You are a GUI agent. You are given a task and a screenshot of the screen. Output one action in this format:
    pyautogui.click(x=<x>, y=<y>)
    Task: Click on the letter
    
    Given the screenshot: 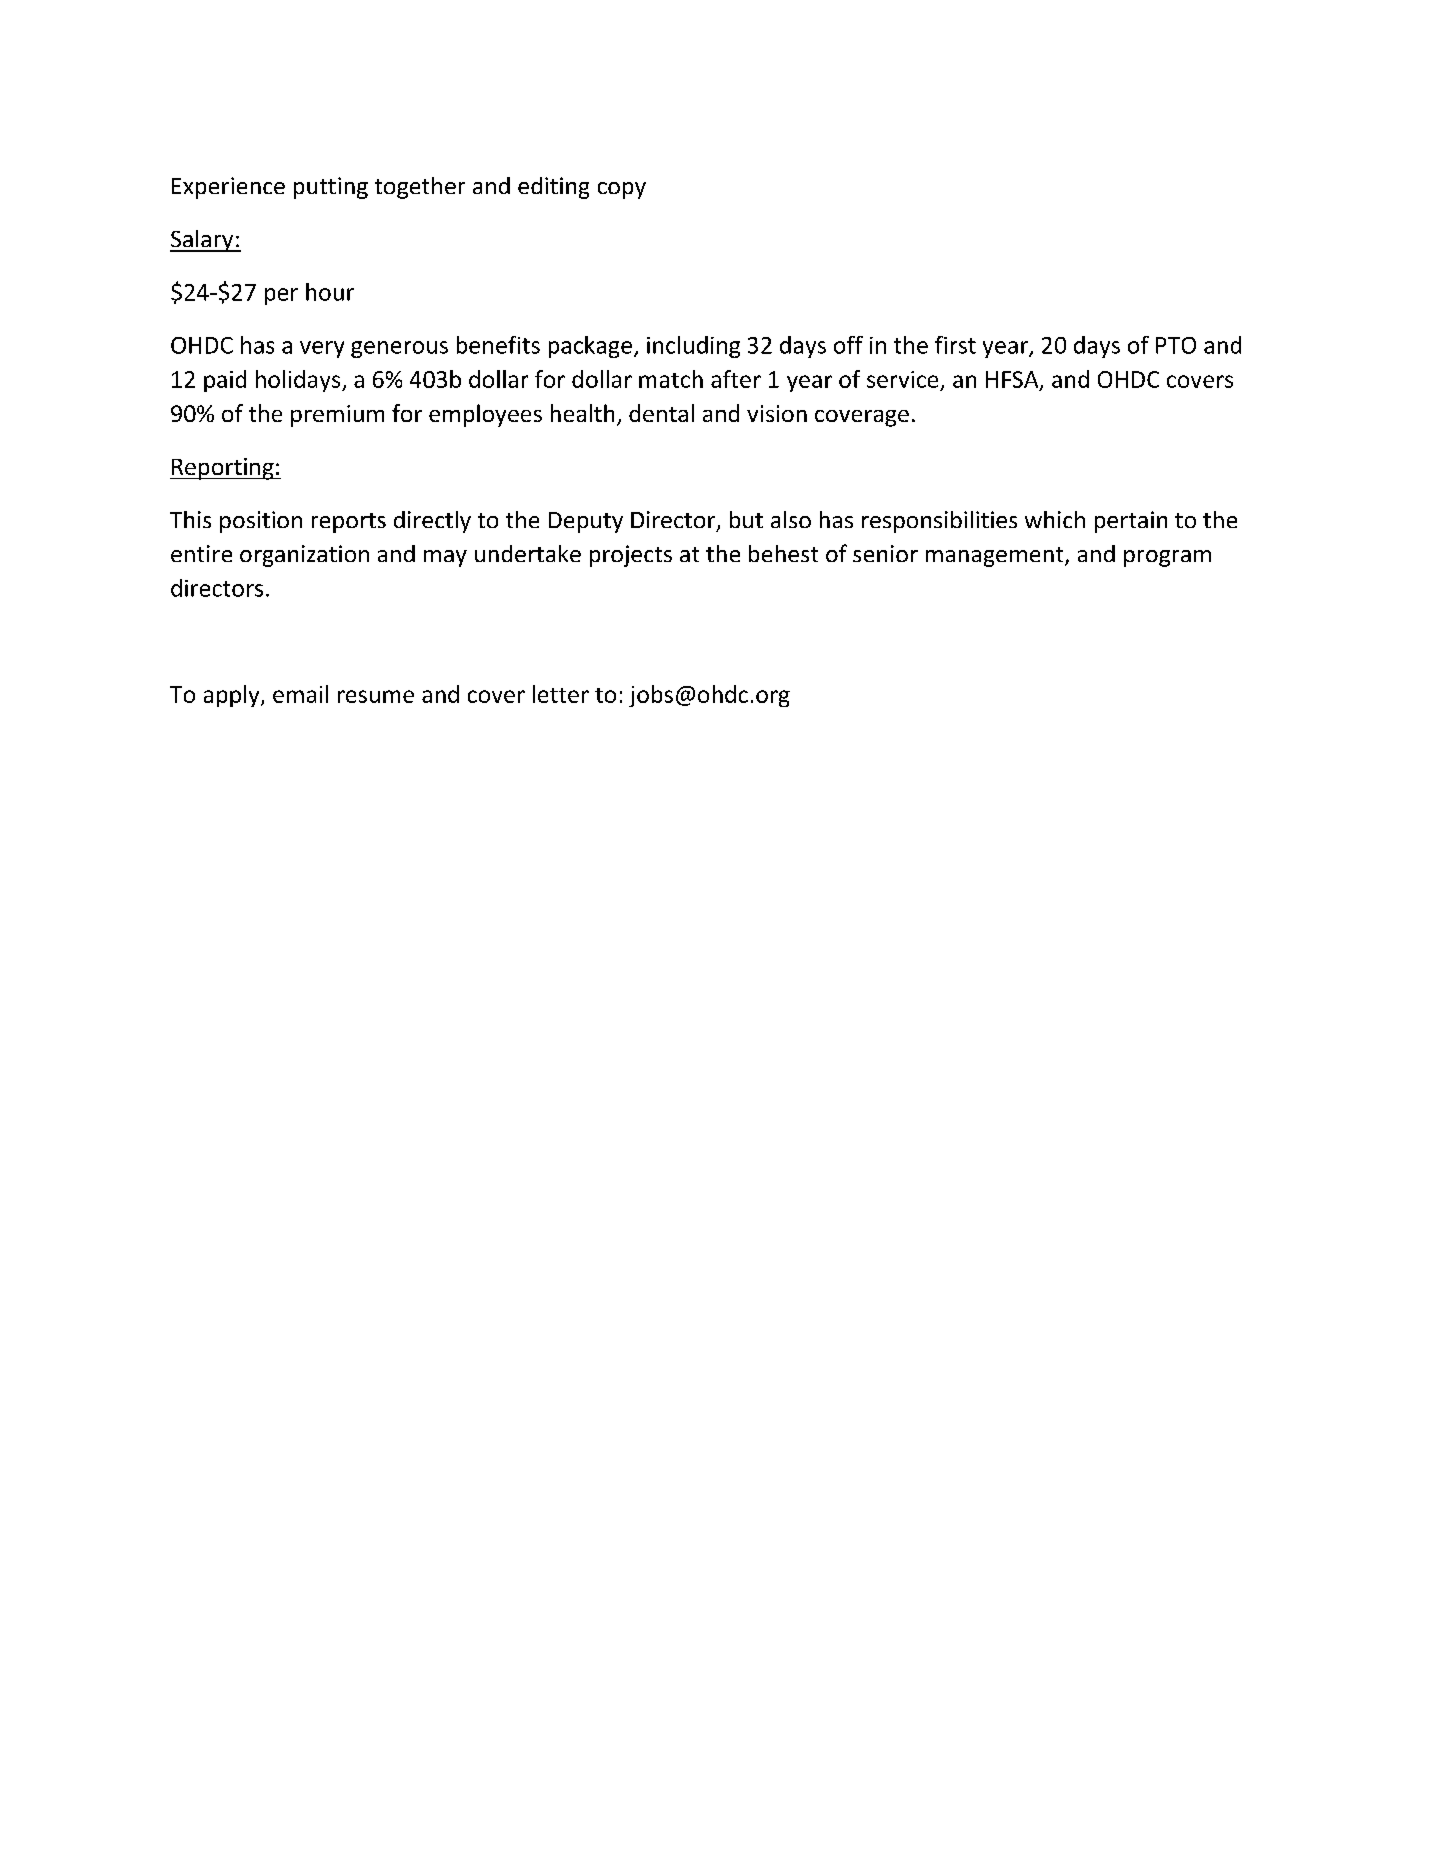 What is the action you would take?
    pyautogui.click(x=561, y=694)
